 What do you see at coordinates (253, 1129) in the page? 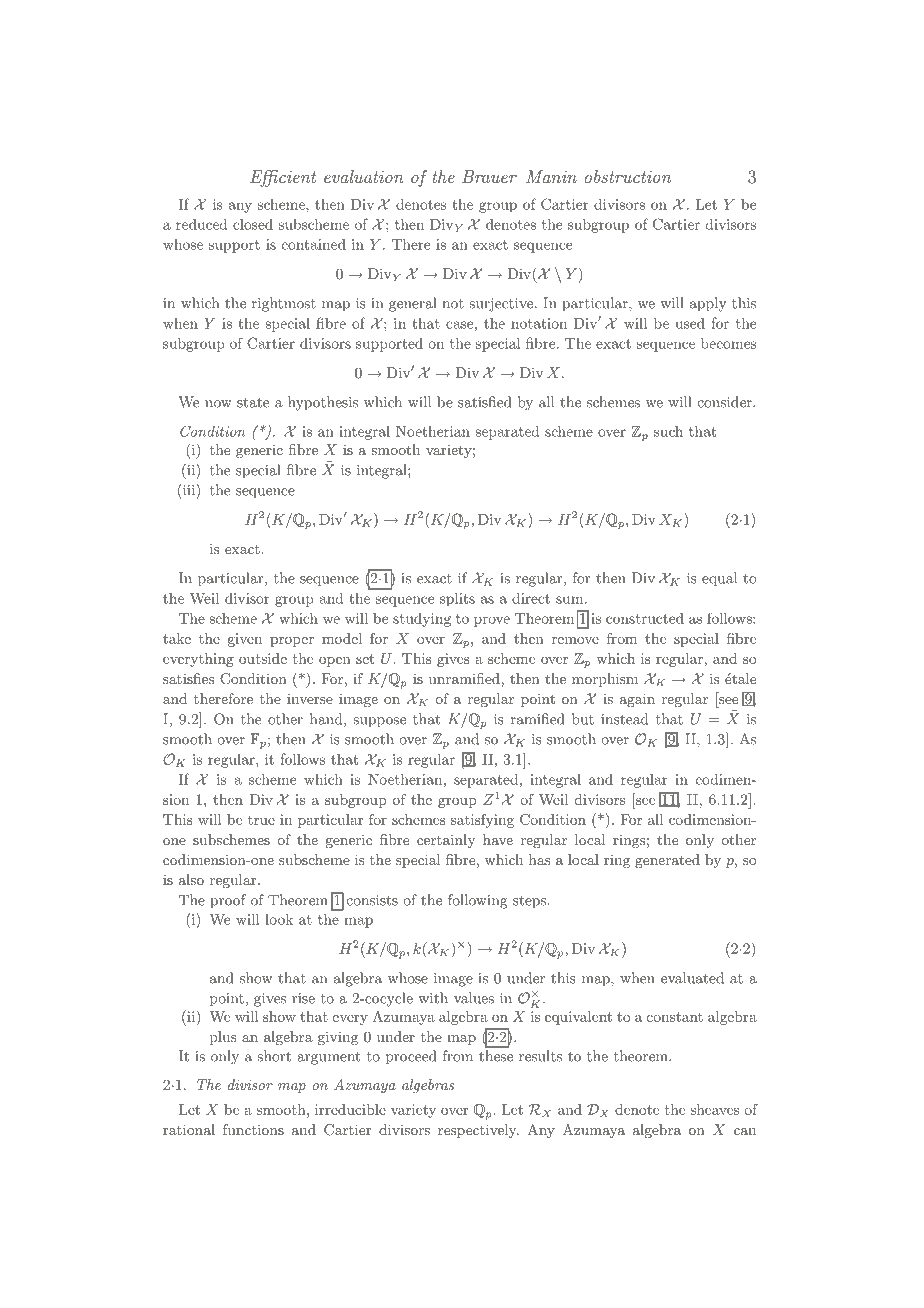
I see `functions` at bounding box center [253, 1129].
